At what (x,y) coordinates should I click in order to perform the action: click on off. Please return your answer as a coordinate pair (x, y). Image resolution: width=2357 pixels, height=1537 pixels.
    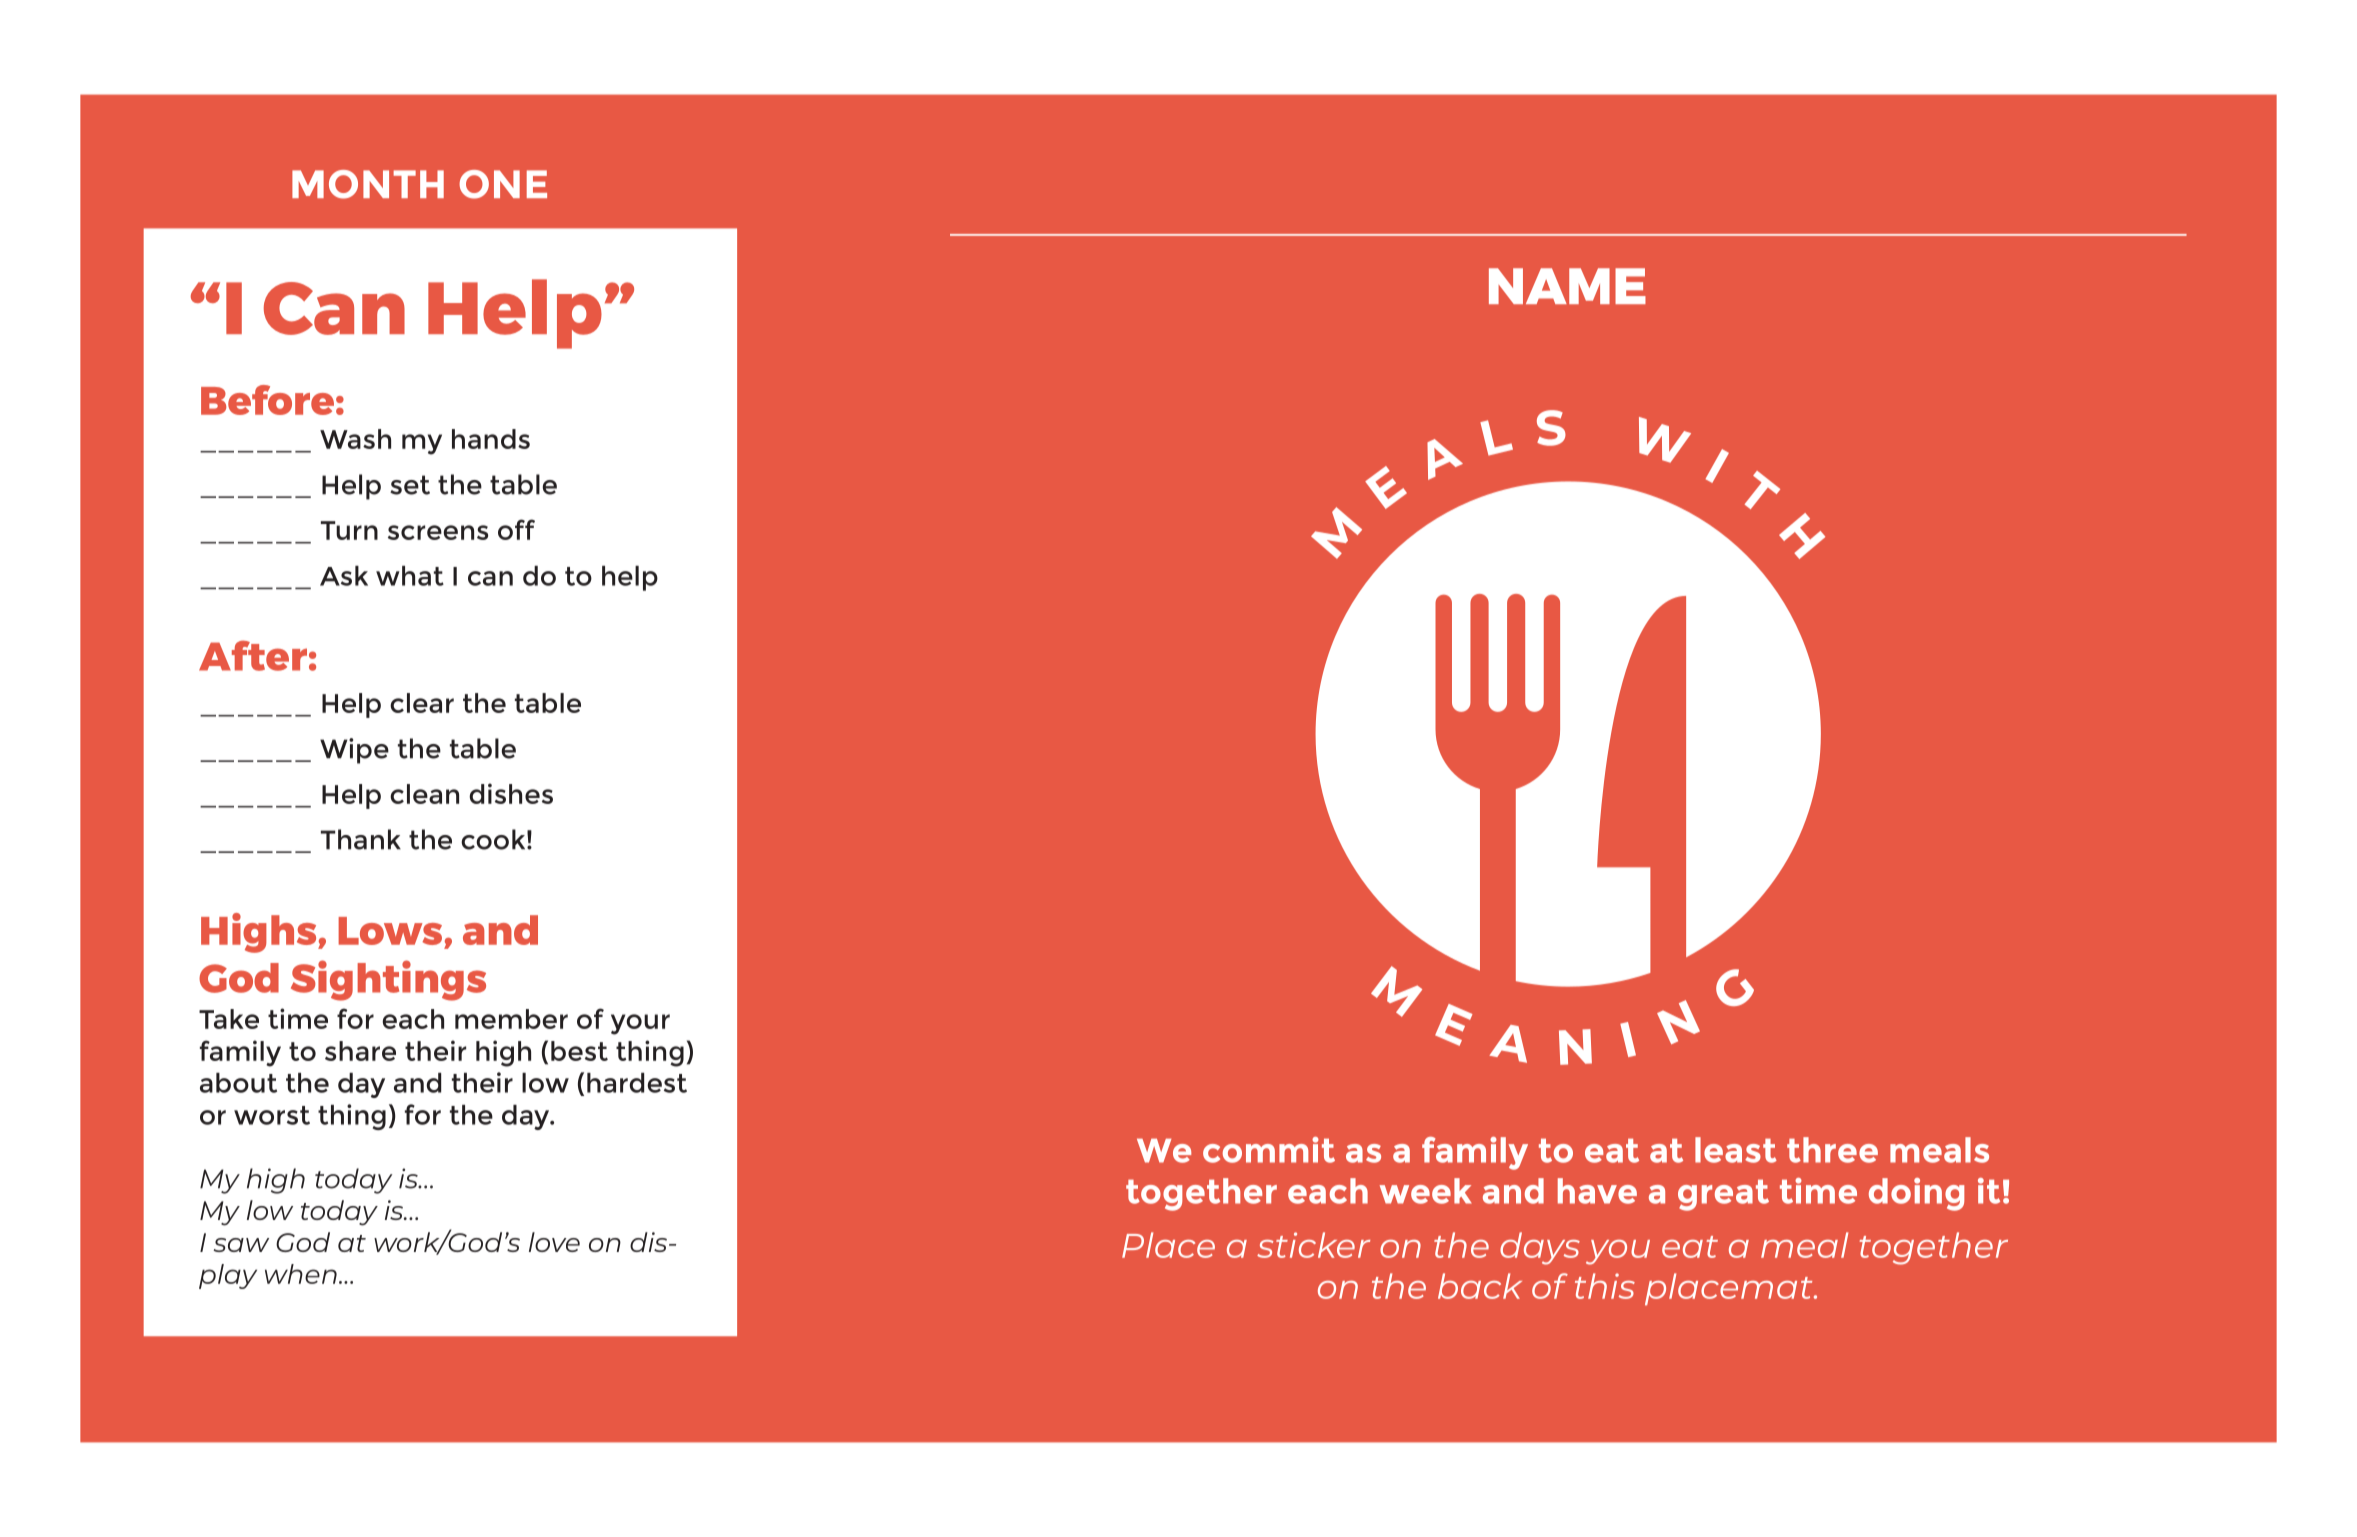
    Looking at the image, I should click on (516, 529).
